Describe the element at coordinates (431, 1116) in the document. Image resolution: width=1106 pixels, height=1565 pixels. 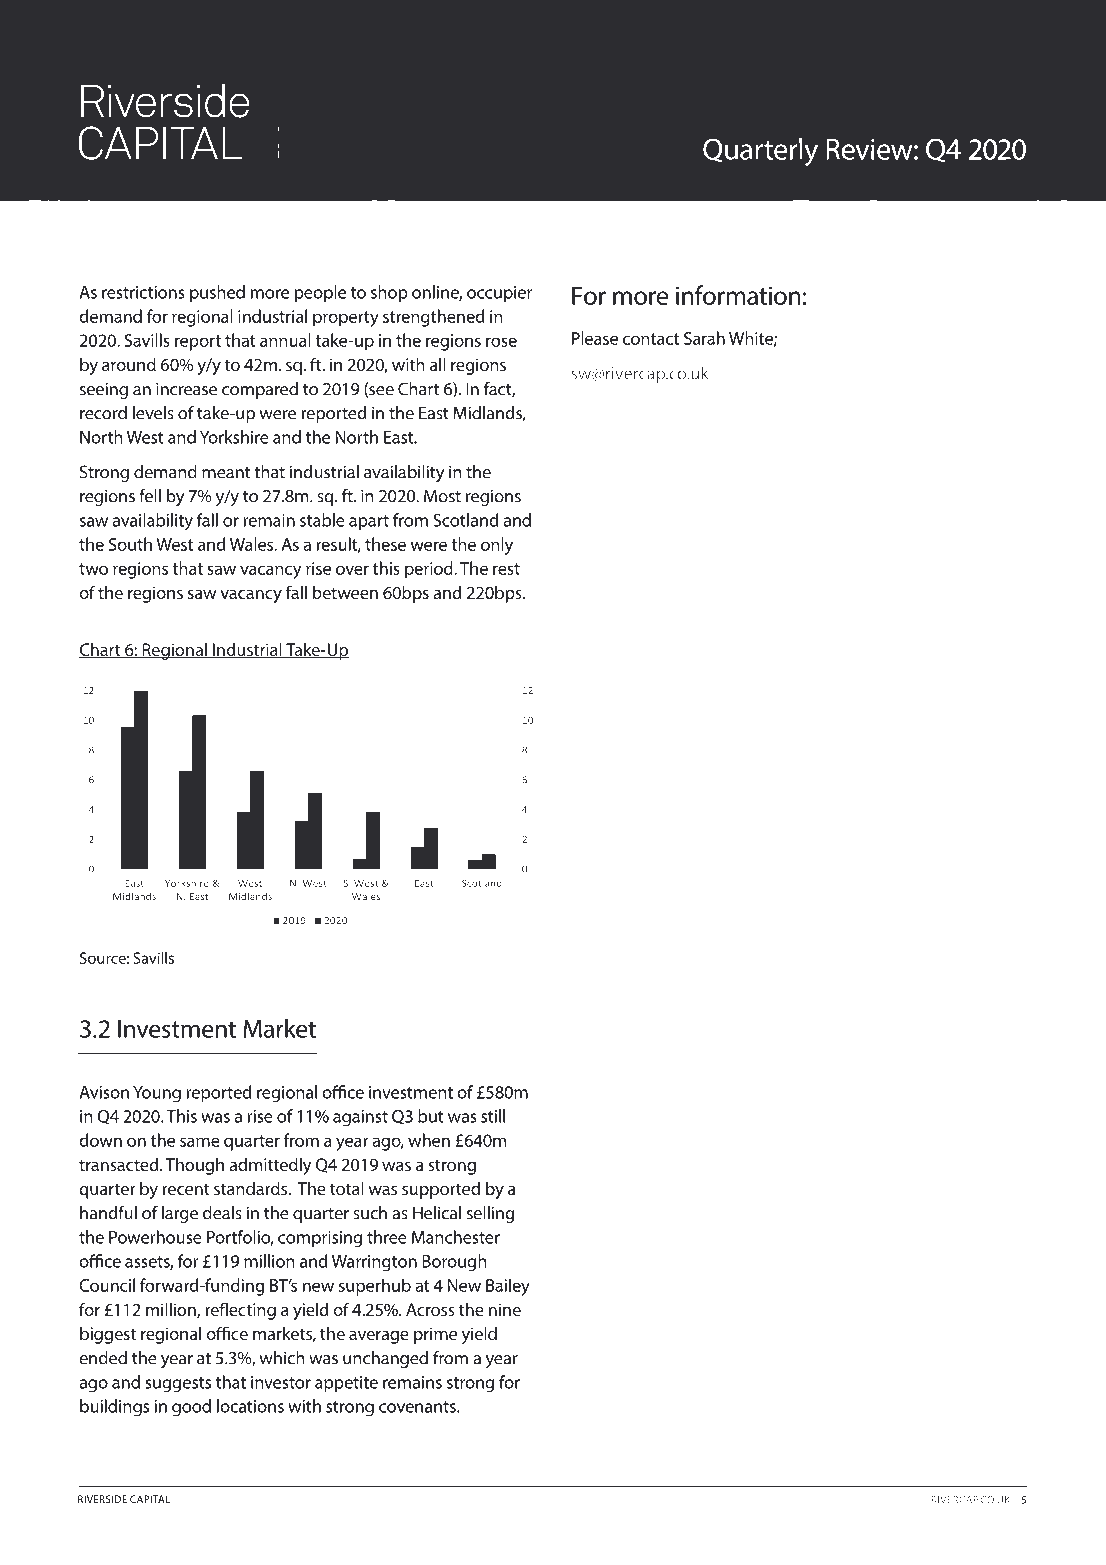
I see `but` at that location.
